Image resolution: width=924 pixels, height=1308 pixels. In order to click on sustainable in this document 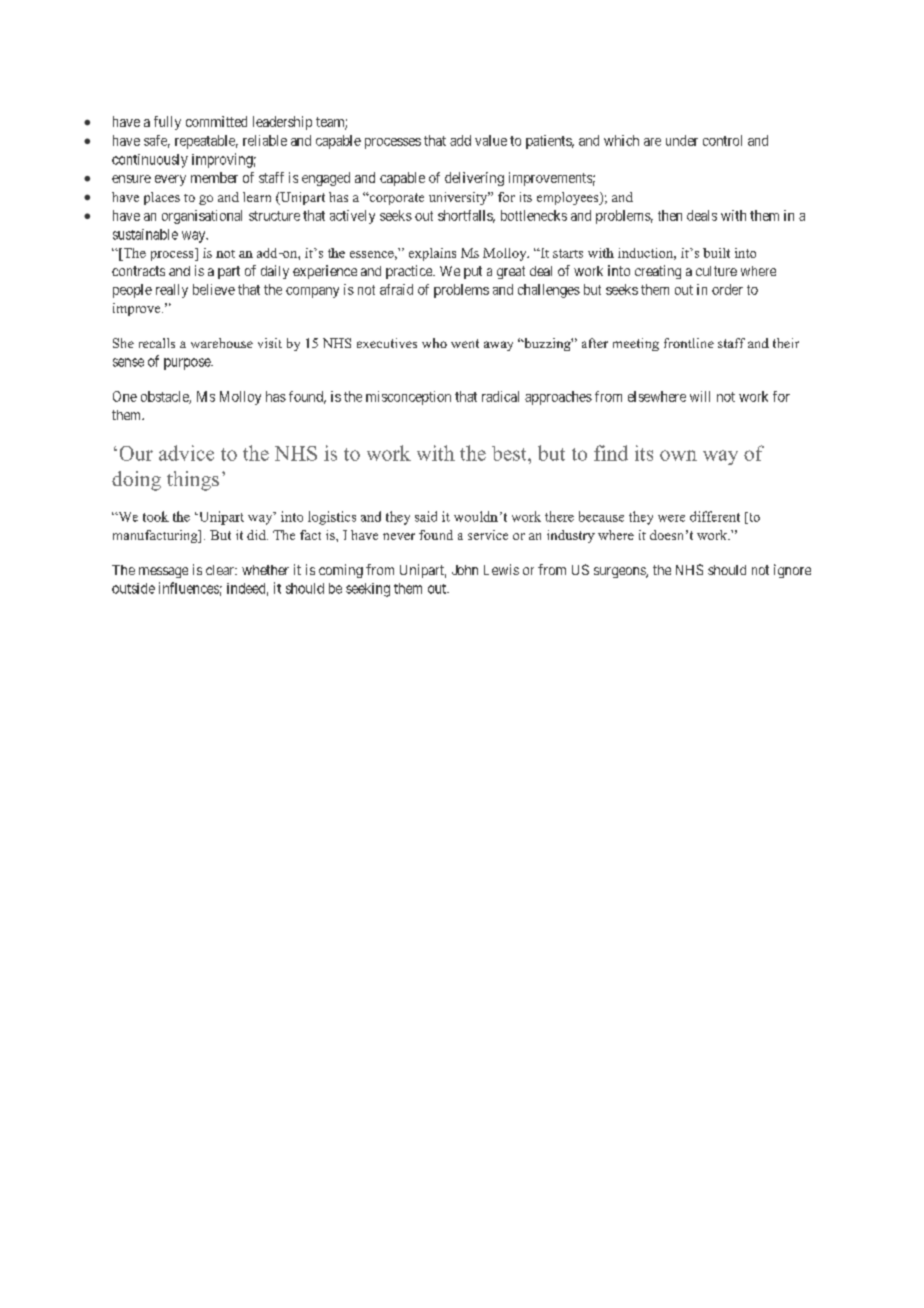, I will do `click(145, 234)`.
